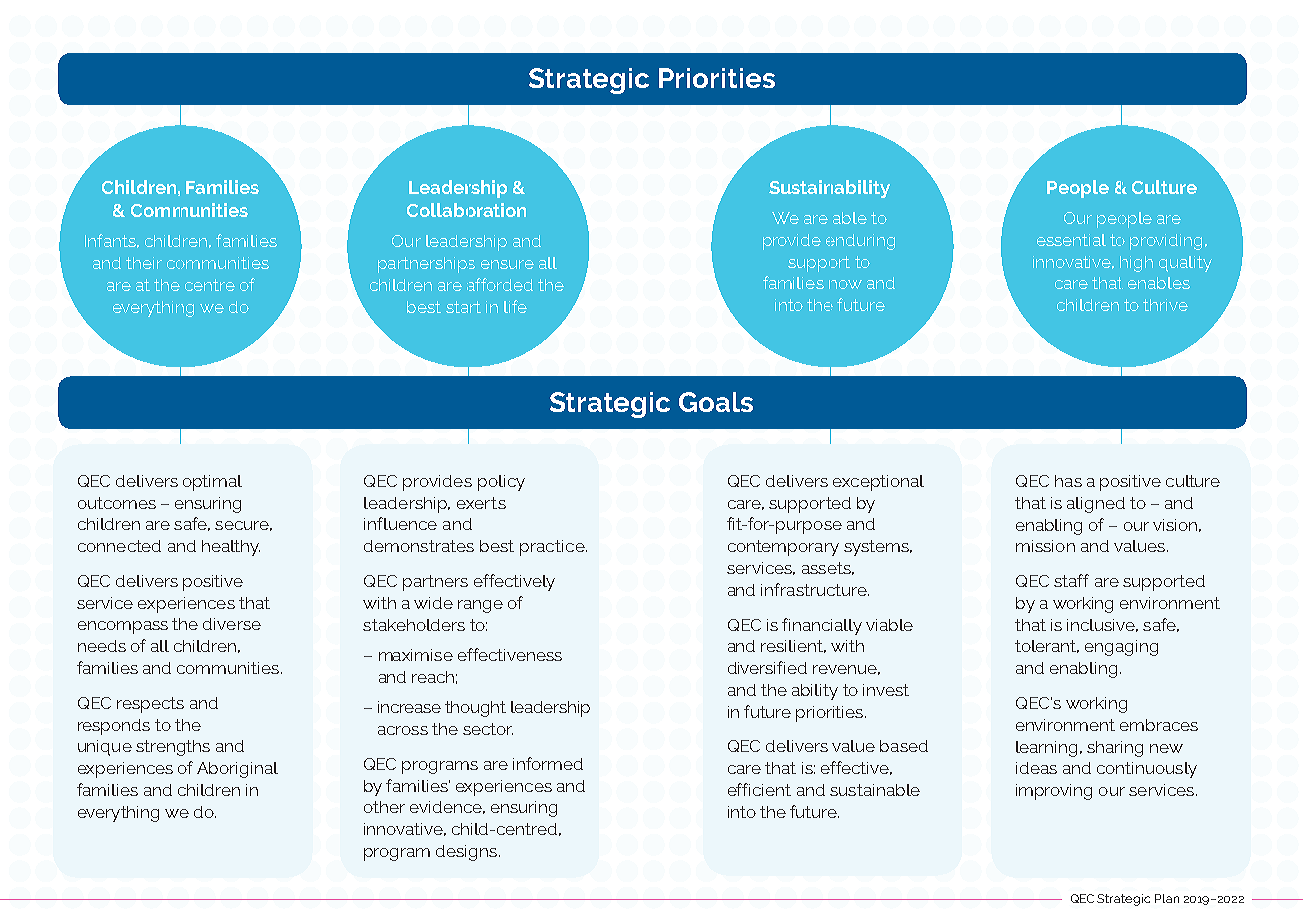 The image size is (1303, 924). I want to click on diversified, so click(767, 667).
